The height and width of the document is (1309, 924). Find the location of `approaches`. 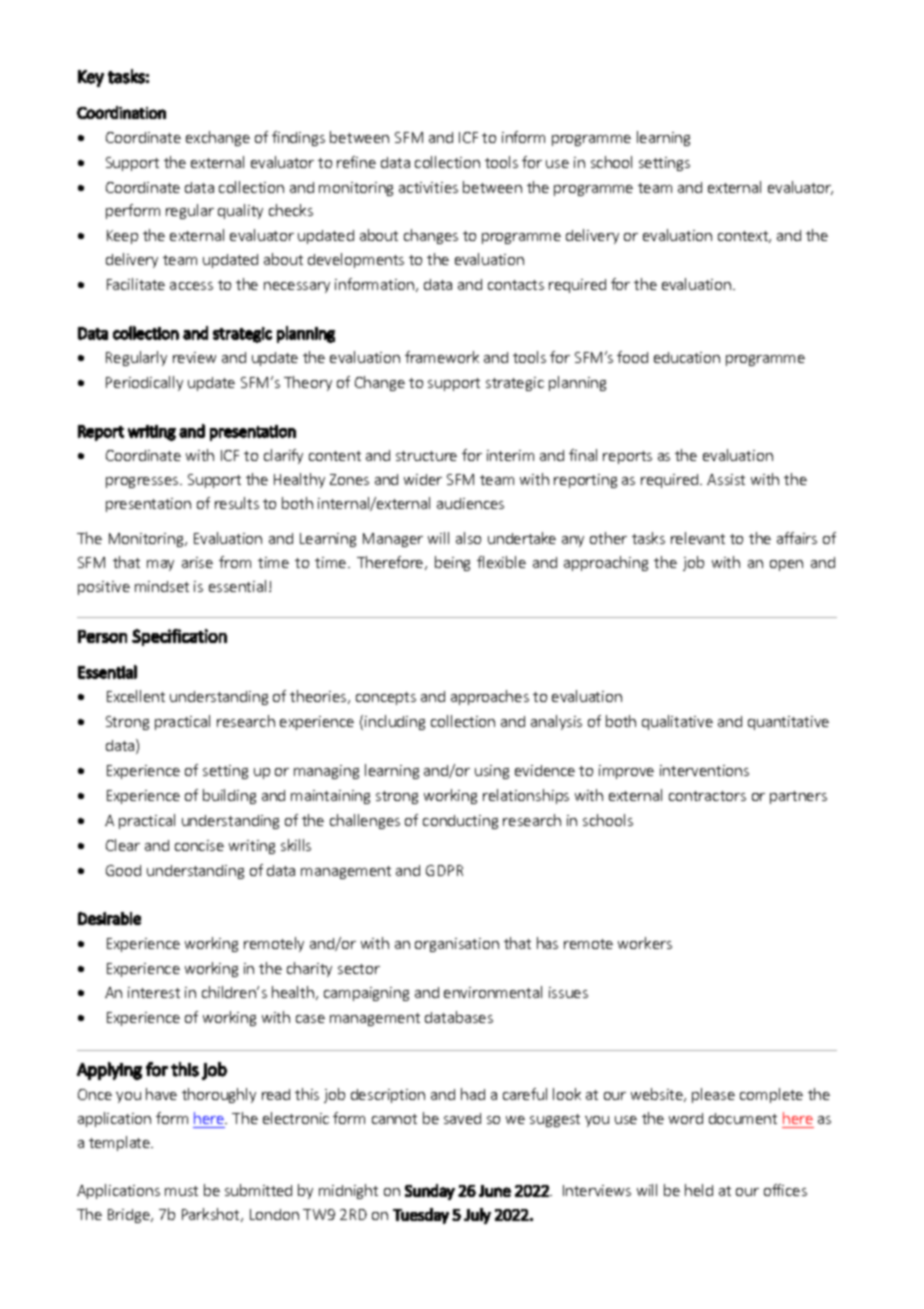

approaches is located at coordinates (490, 697).
